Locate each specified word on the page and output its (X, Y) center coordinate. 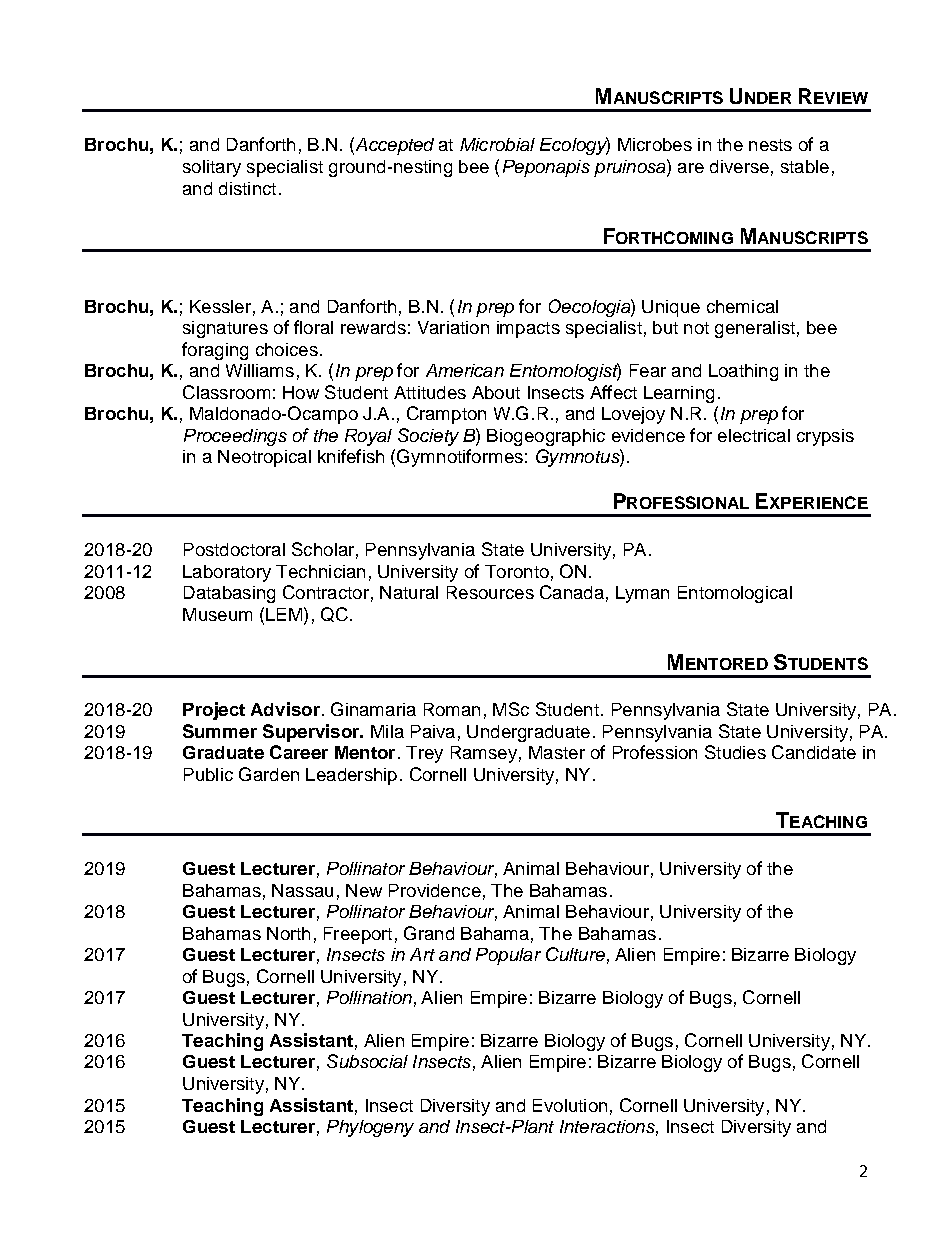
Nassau (302, 890)
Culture (575, 954)
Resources (490, 592)
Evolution (570, 1105)
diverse (739, 166)
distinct (247, 188)
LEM (285, 614)
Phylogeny (370, 1128)
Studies (735, 752)
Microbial (497, 144)
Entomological (735, 594)
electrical (754, 435)
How (301, 392)
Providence (435, 890)
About (496, 392)
